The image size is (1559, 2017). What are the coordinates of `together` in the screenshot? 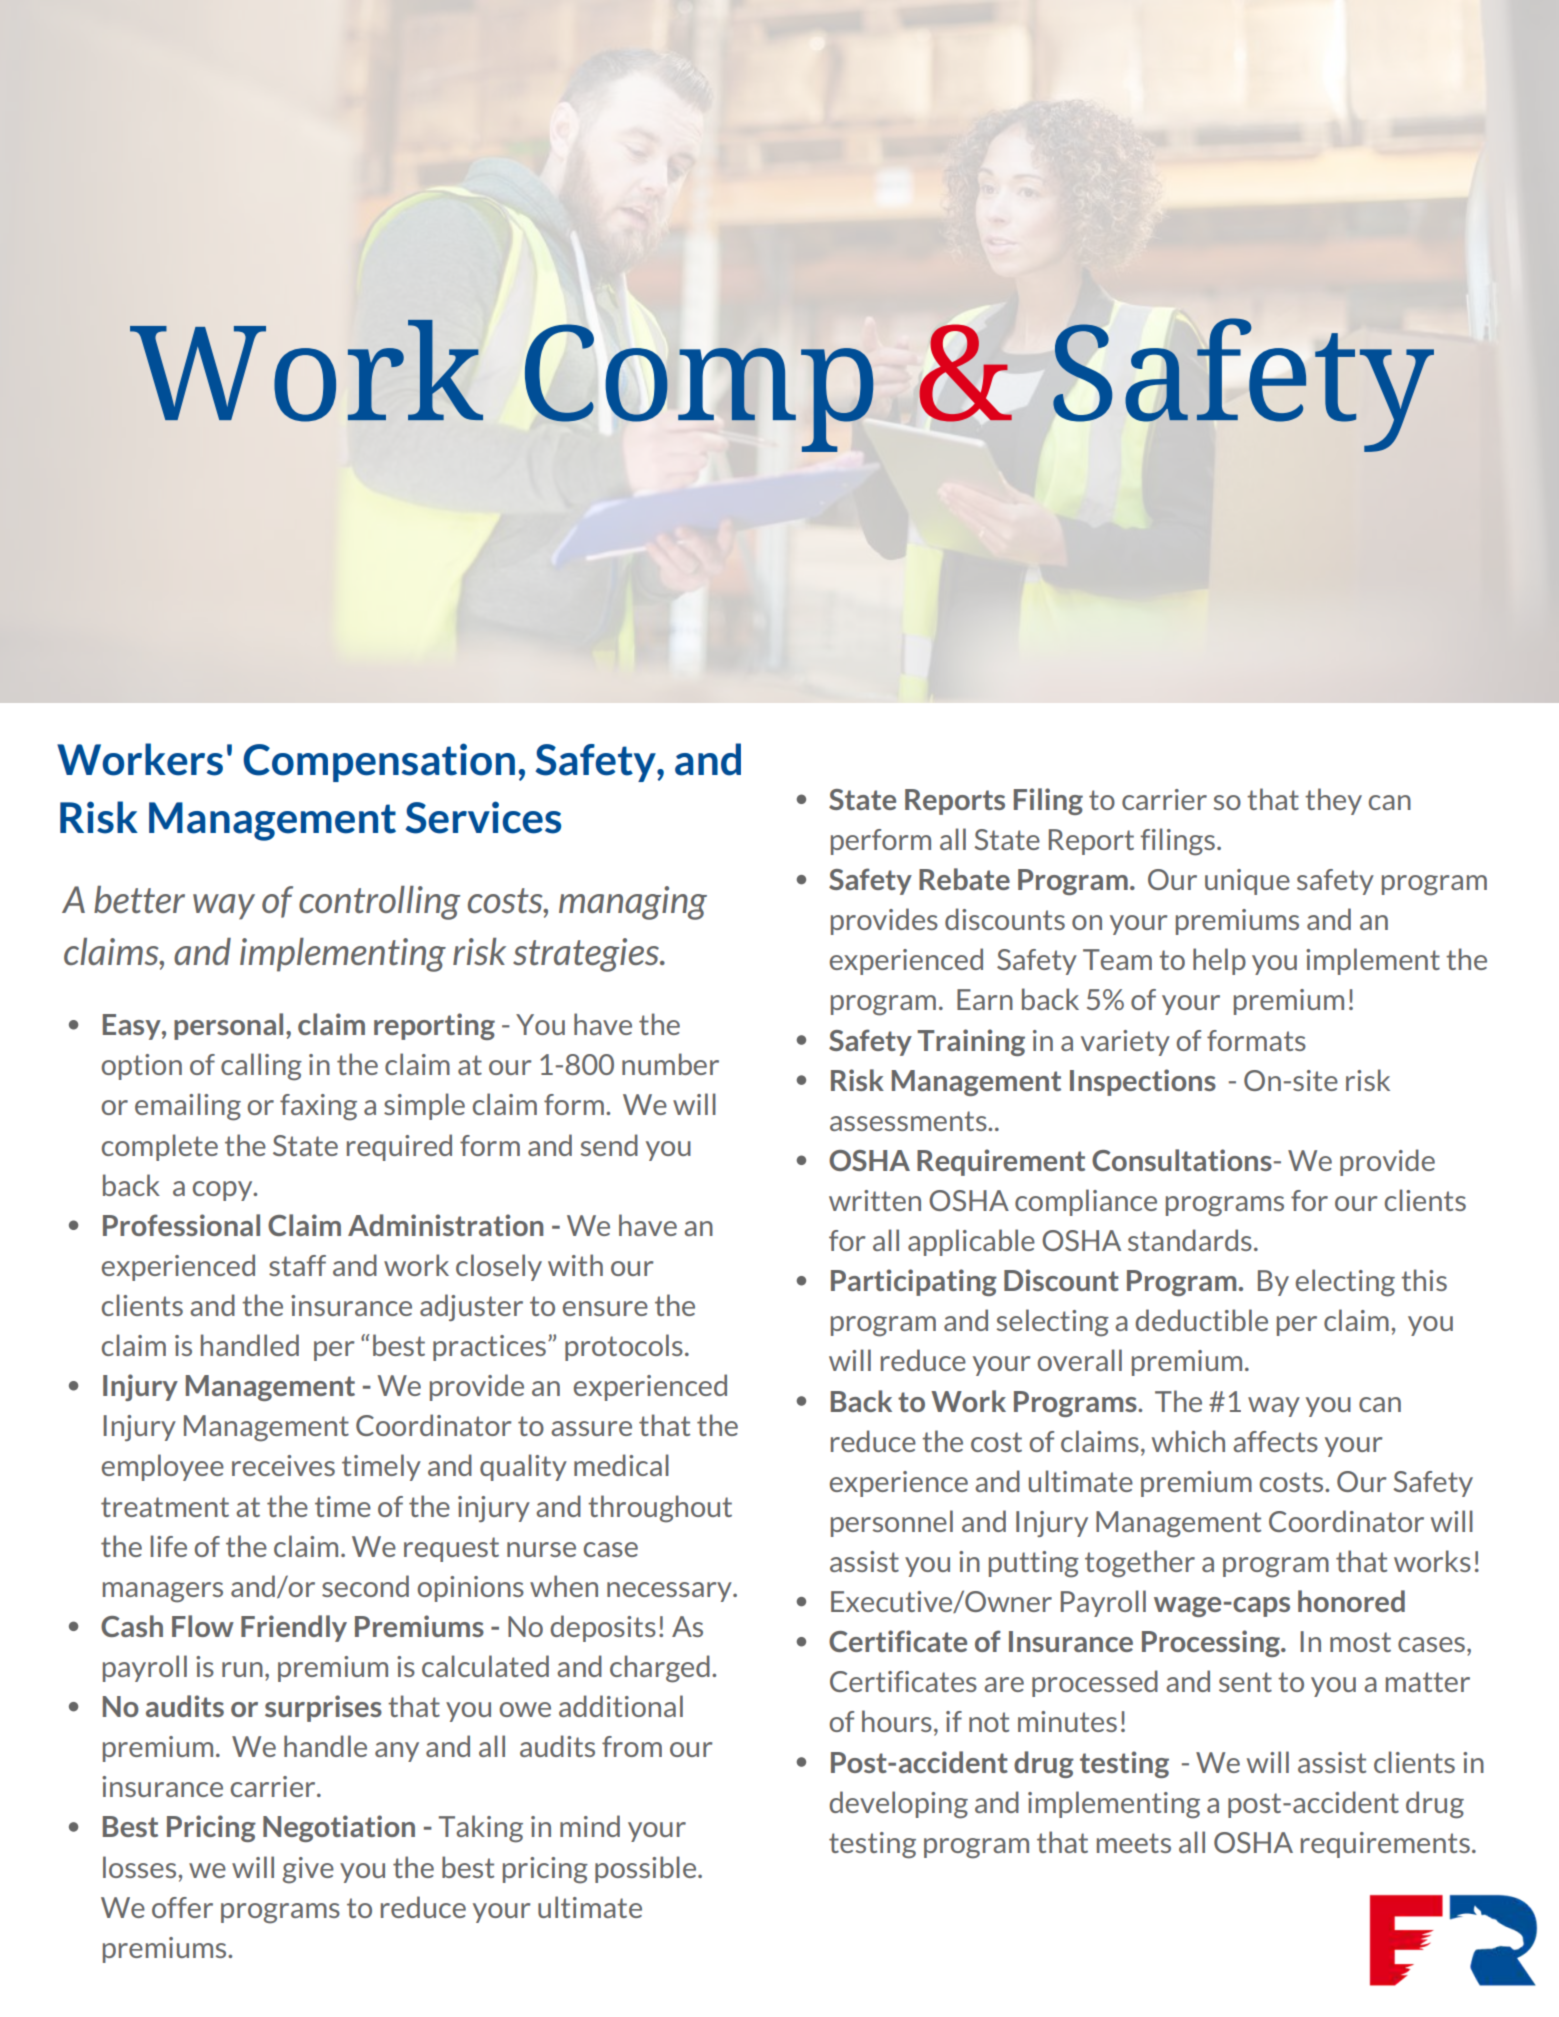 It's located at (1140, 1564).
